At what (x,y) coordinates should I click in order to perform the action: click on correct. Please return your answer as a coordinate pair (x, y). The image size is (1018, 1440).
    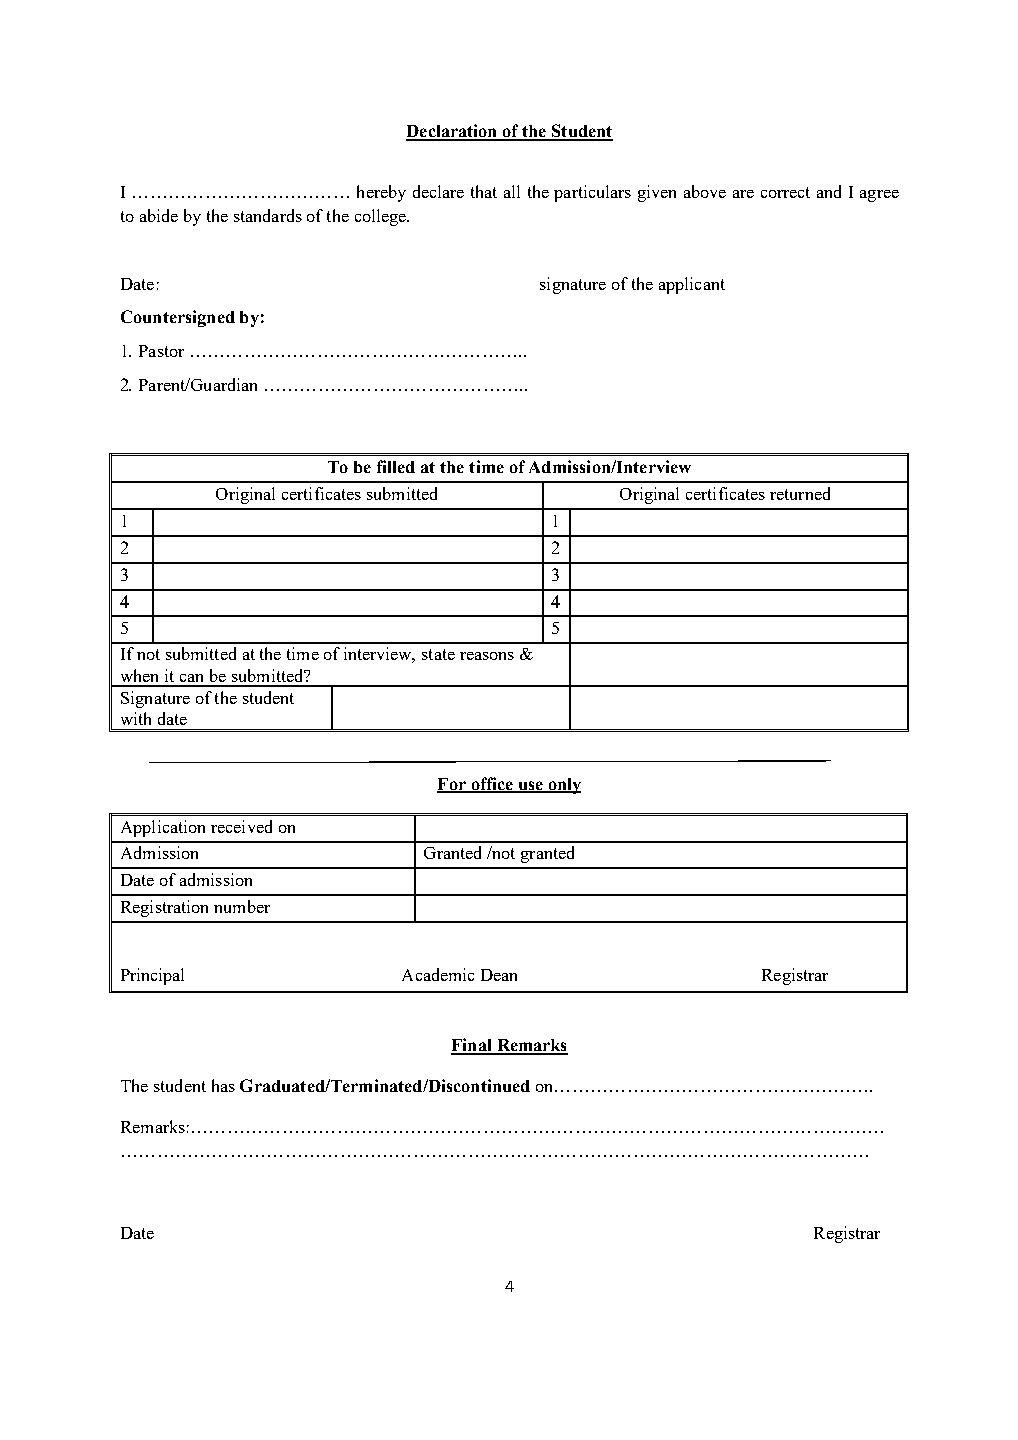
    Looking at the image, I should click on (785, 192).
